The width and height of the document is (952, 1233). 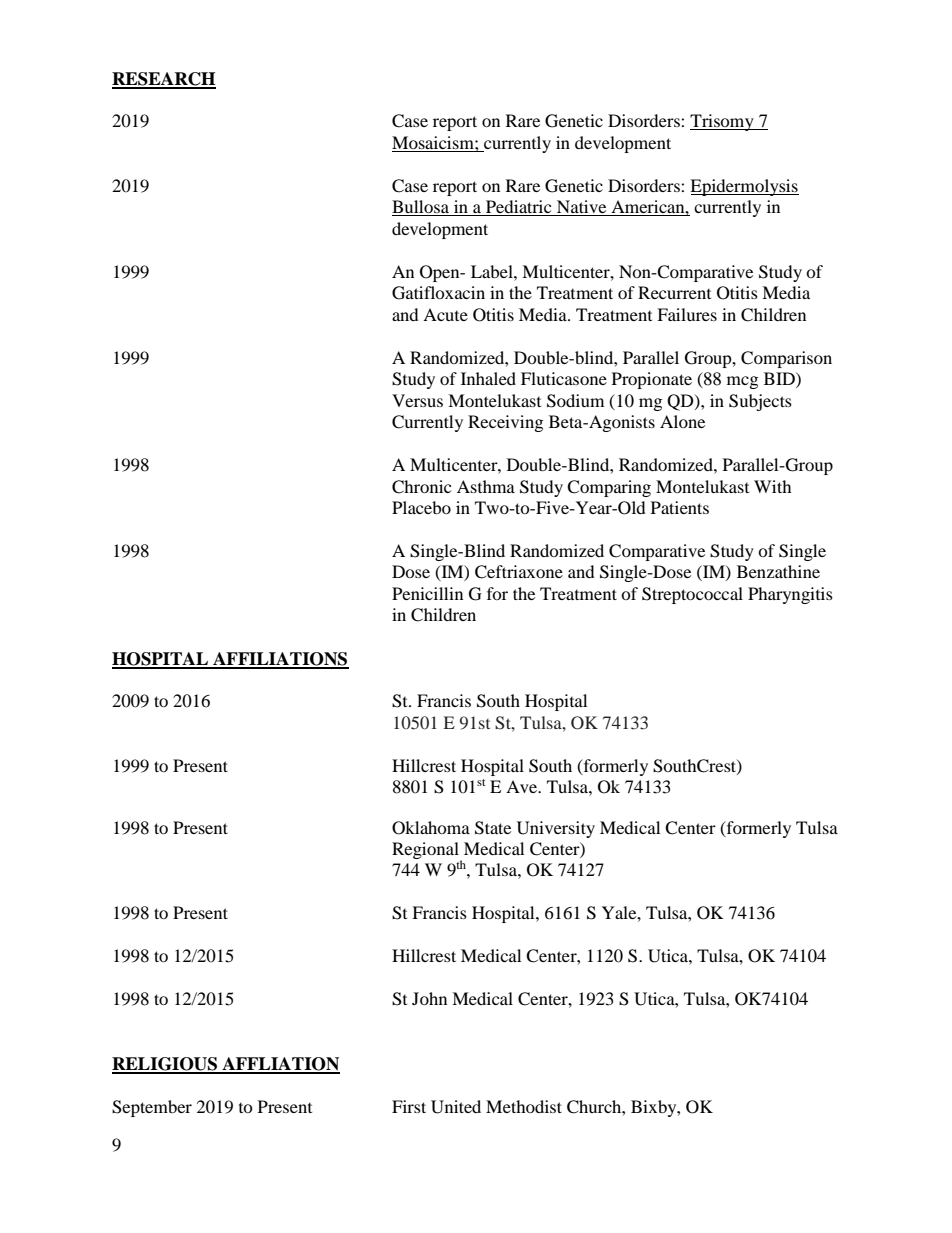 I want to click on Versus, so click(x=417, y=400).
